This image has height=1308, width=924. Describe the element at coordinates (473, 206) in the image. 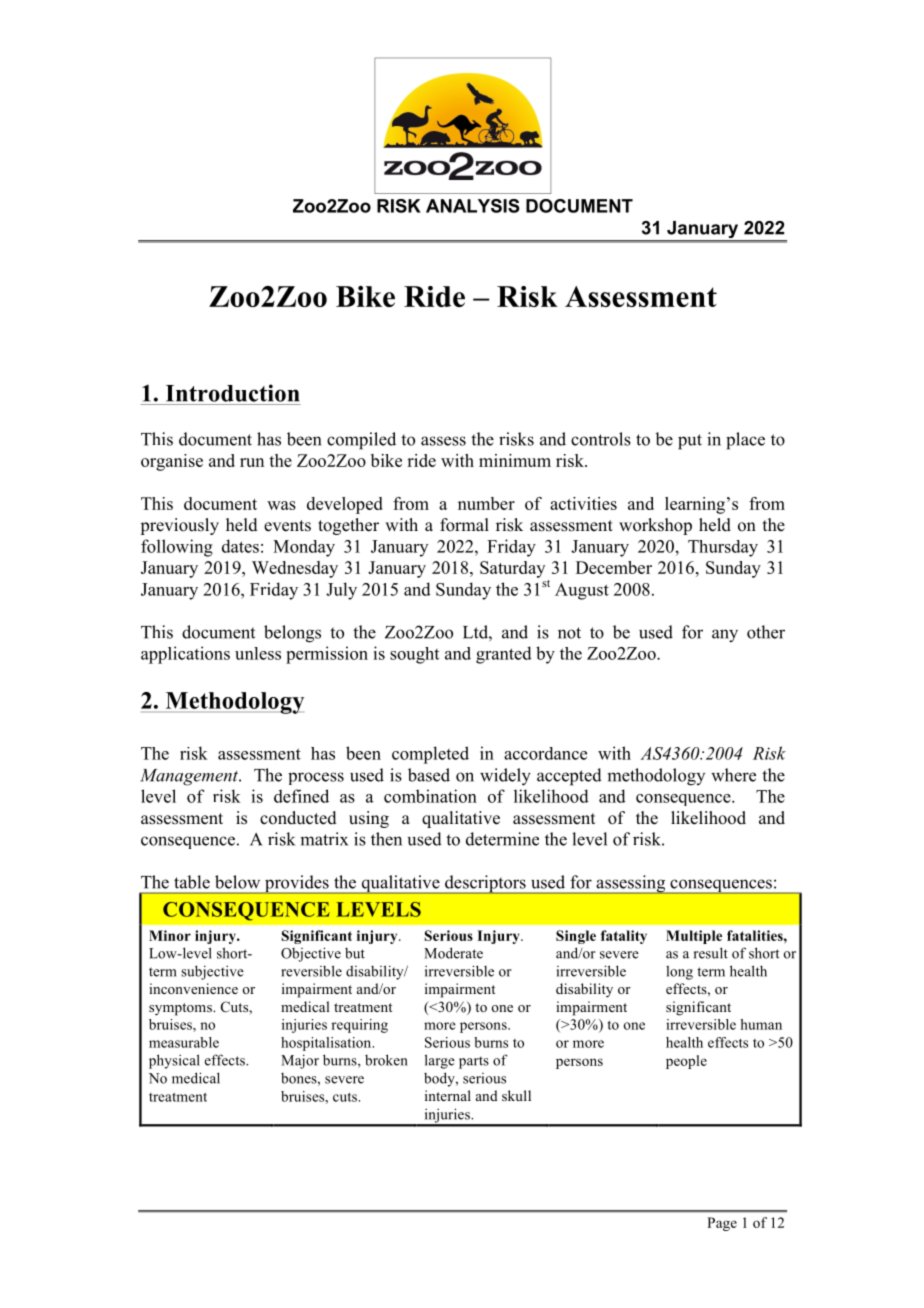

I see `ANALYSIS` at that location.
